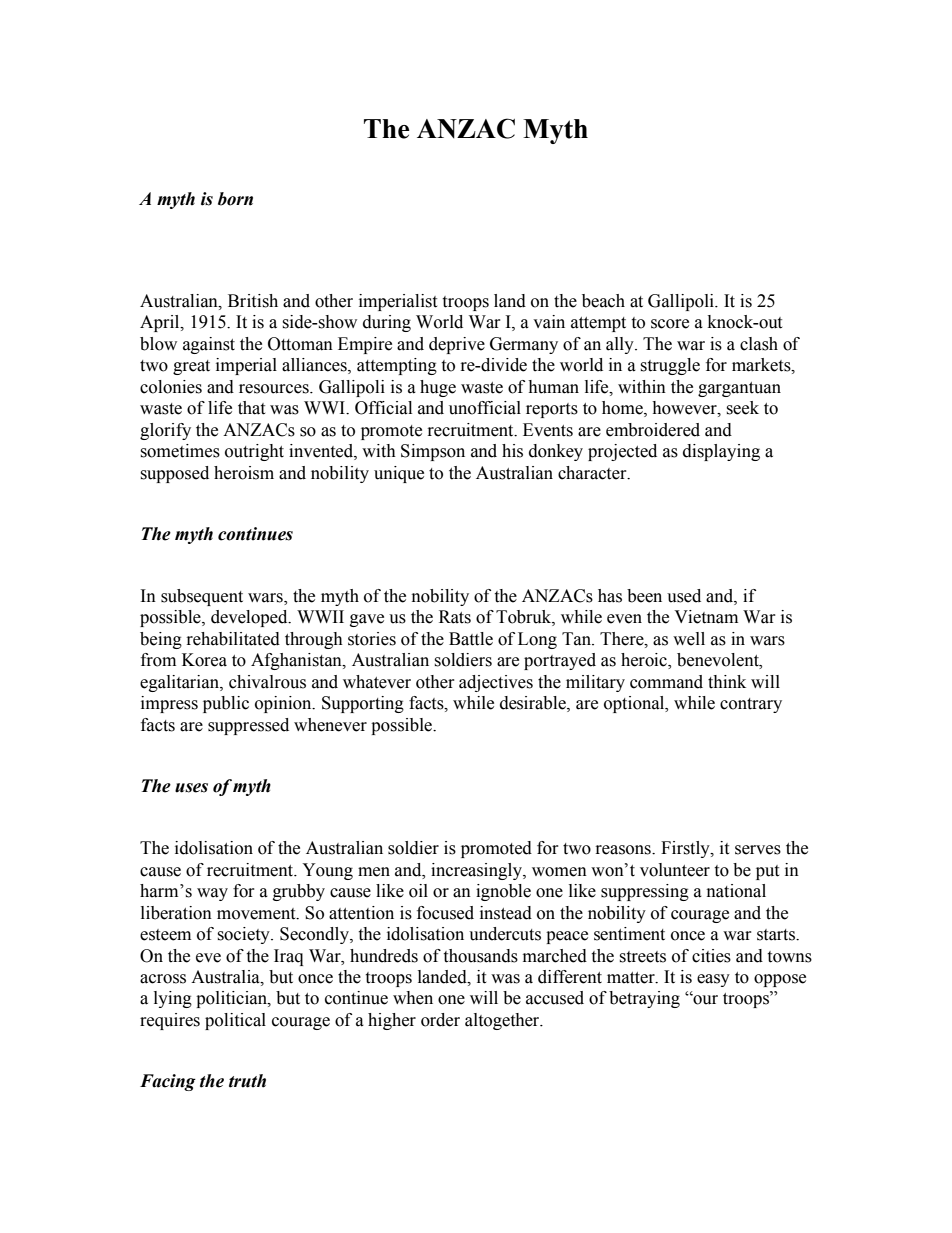 The height and width of the screenshot is (1233, 952). Describe the element at coordinates (477, 871) in the screenshot. I see `increasingly` at that location.
